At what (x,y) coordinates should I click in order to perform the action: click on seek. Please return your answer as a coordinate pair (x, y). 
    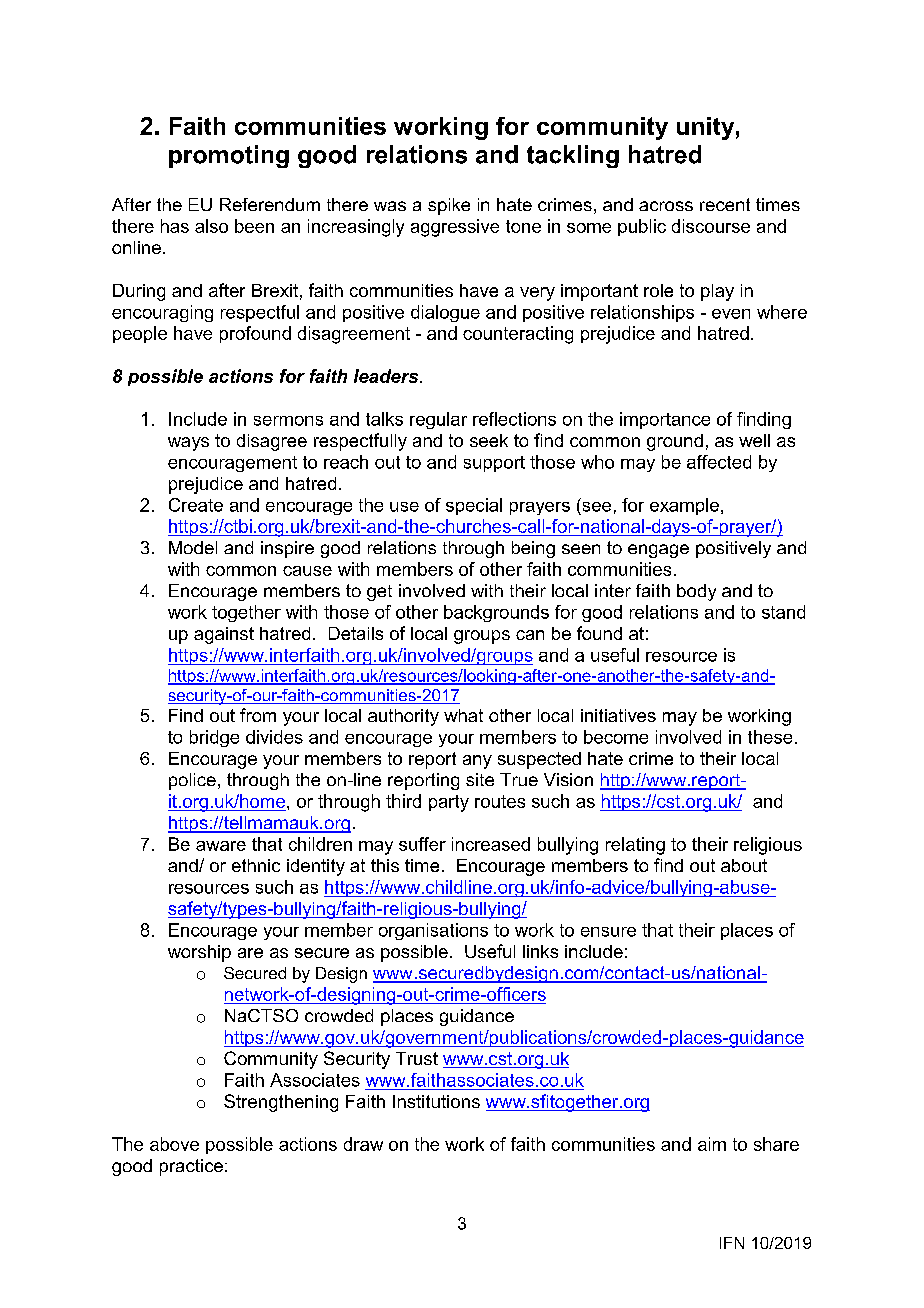
    Looking at the image, I should click on (489, 440).
